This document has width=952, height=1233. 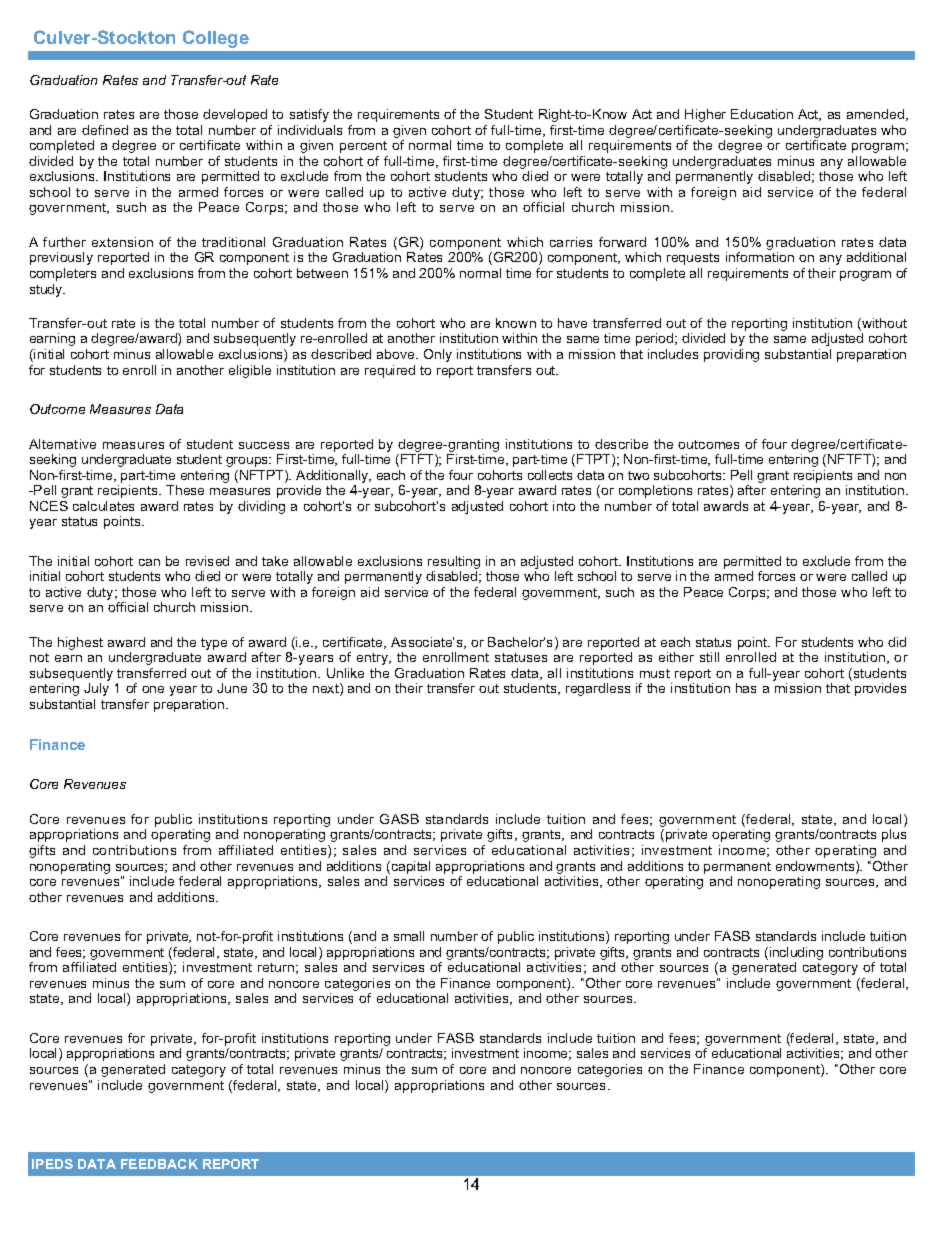 What do you see at coordinates (550, 475) in the document?
I see `collects` at bounding box center [550, 475].
